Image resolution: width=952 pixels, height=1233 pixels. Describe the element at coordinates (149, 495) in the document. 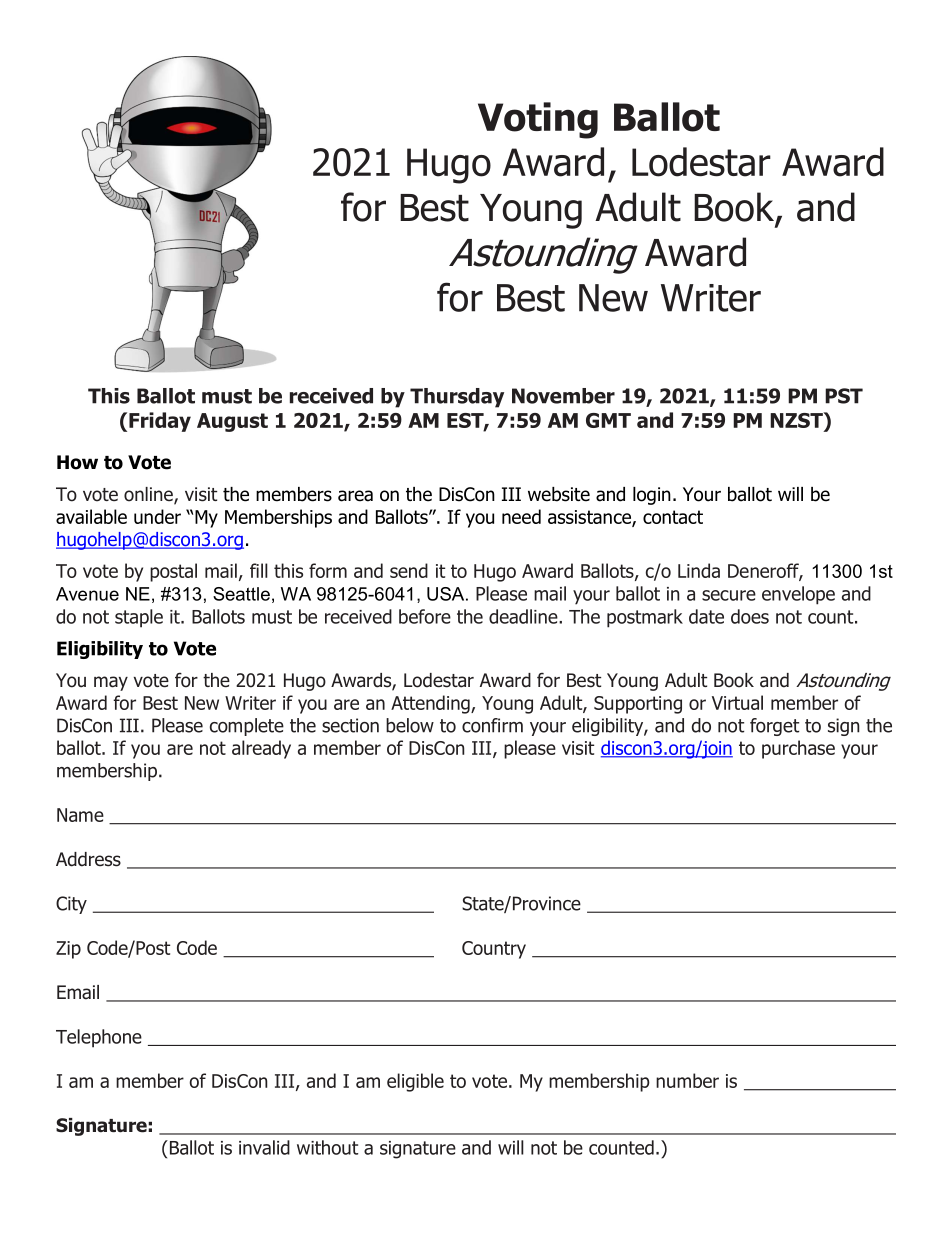

I see `online` at that location.
